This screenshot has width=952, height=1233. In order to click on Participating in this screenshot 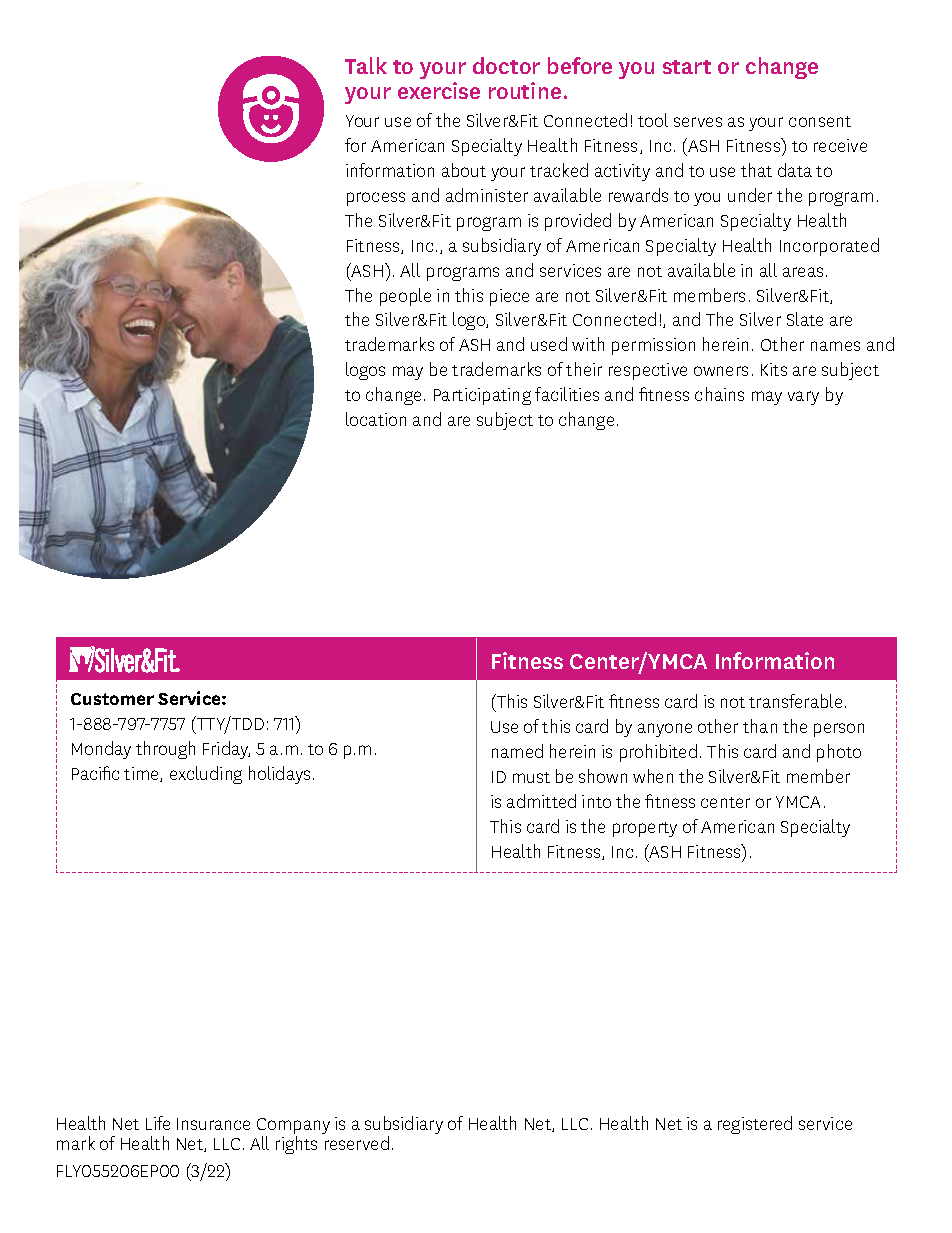, I will do `click(482, 396)`.
